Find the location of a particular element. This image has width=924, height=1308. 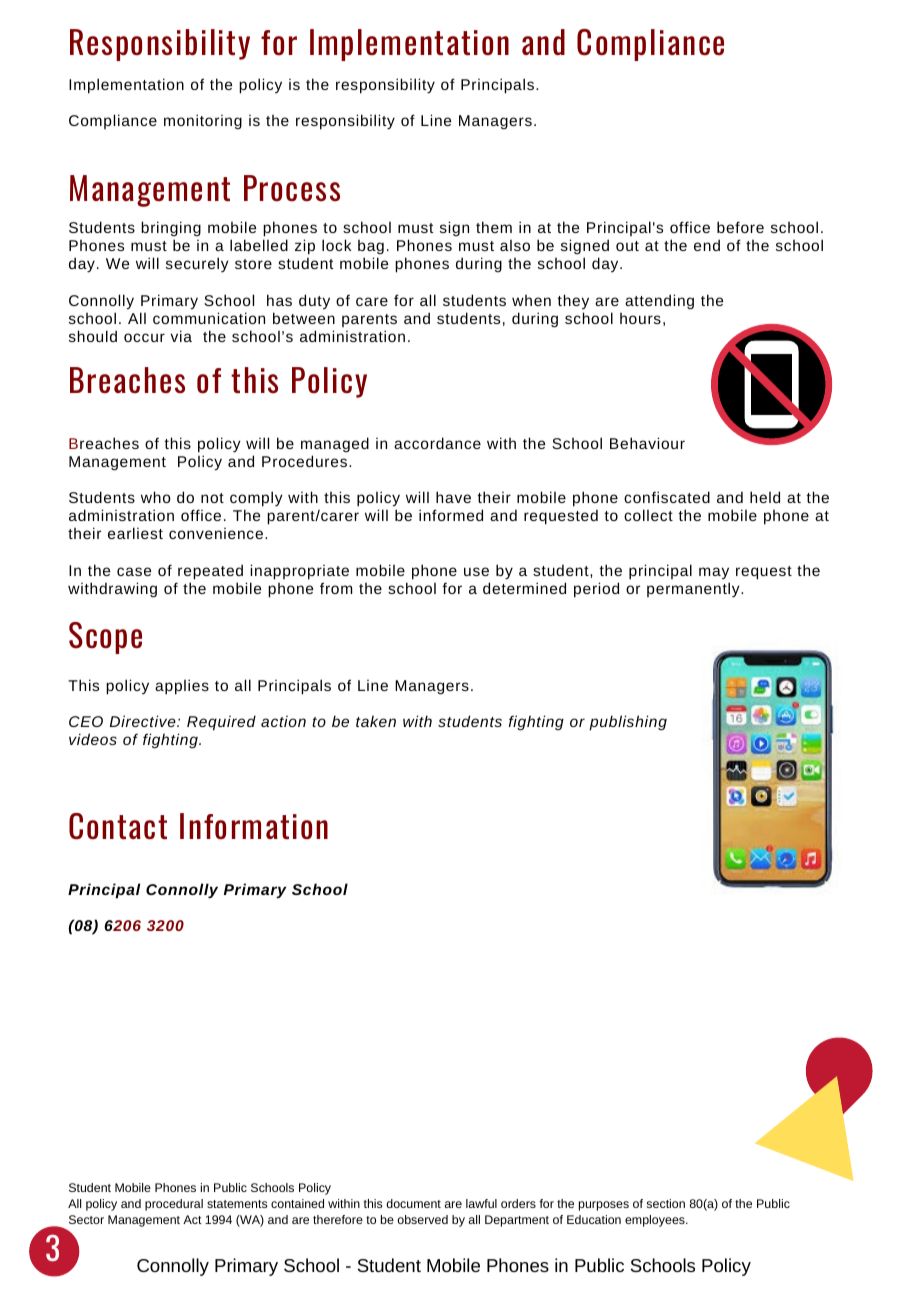

Information is located at coordinates (254, 826).
